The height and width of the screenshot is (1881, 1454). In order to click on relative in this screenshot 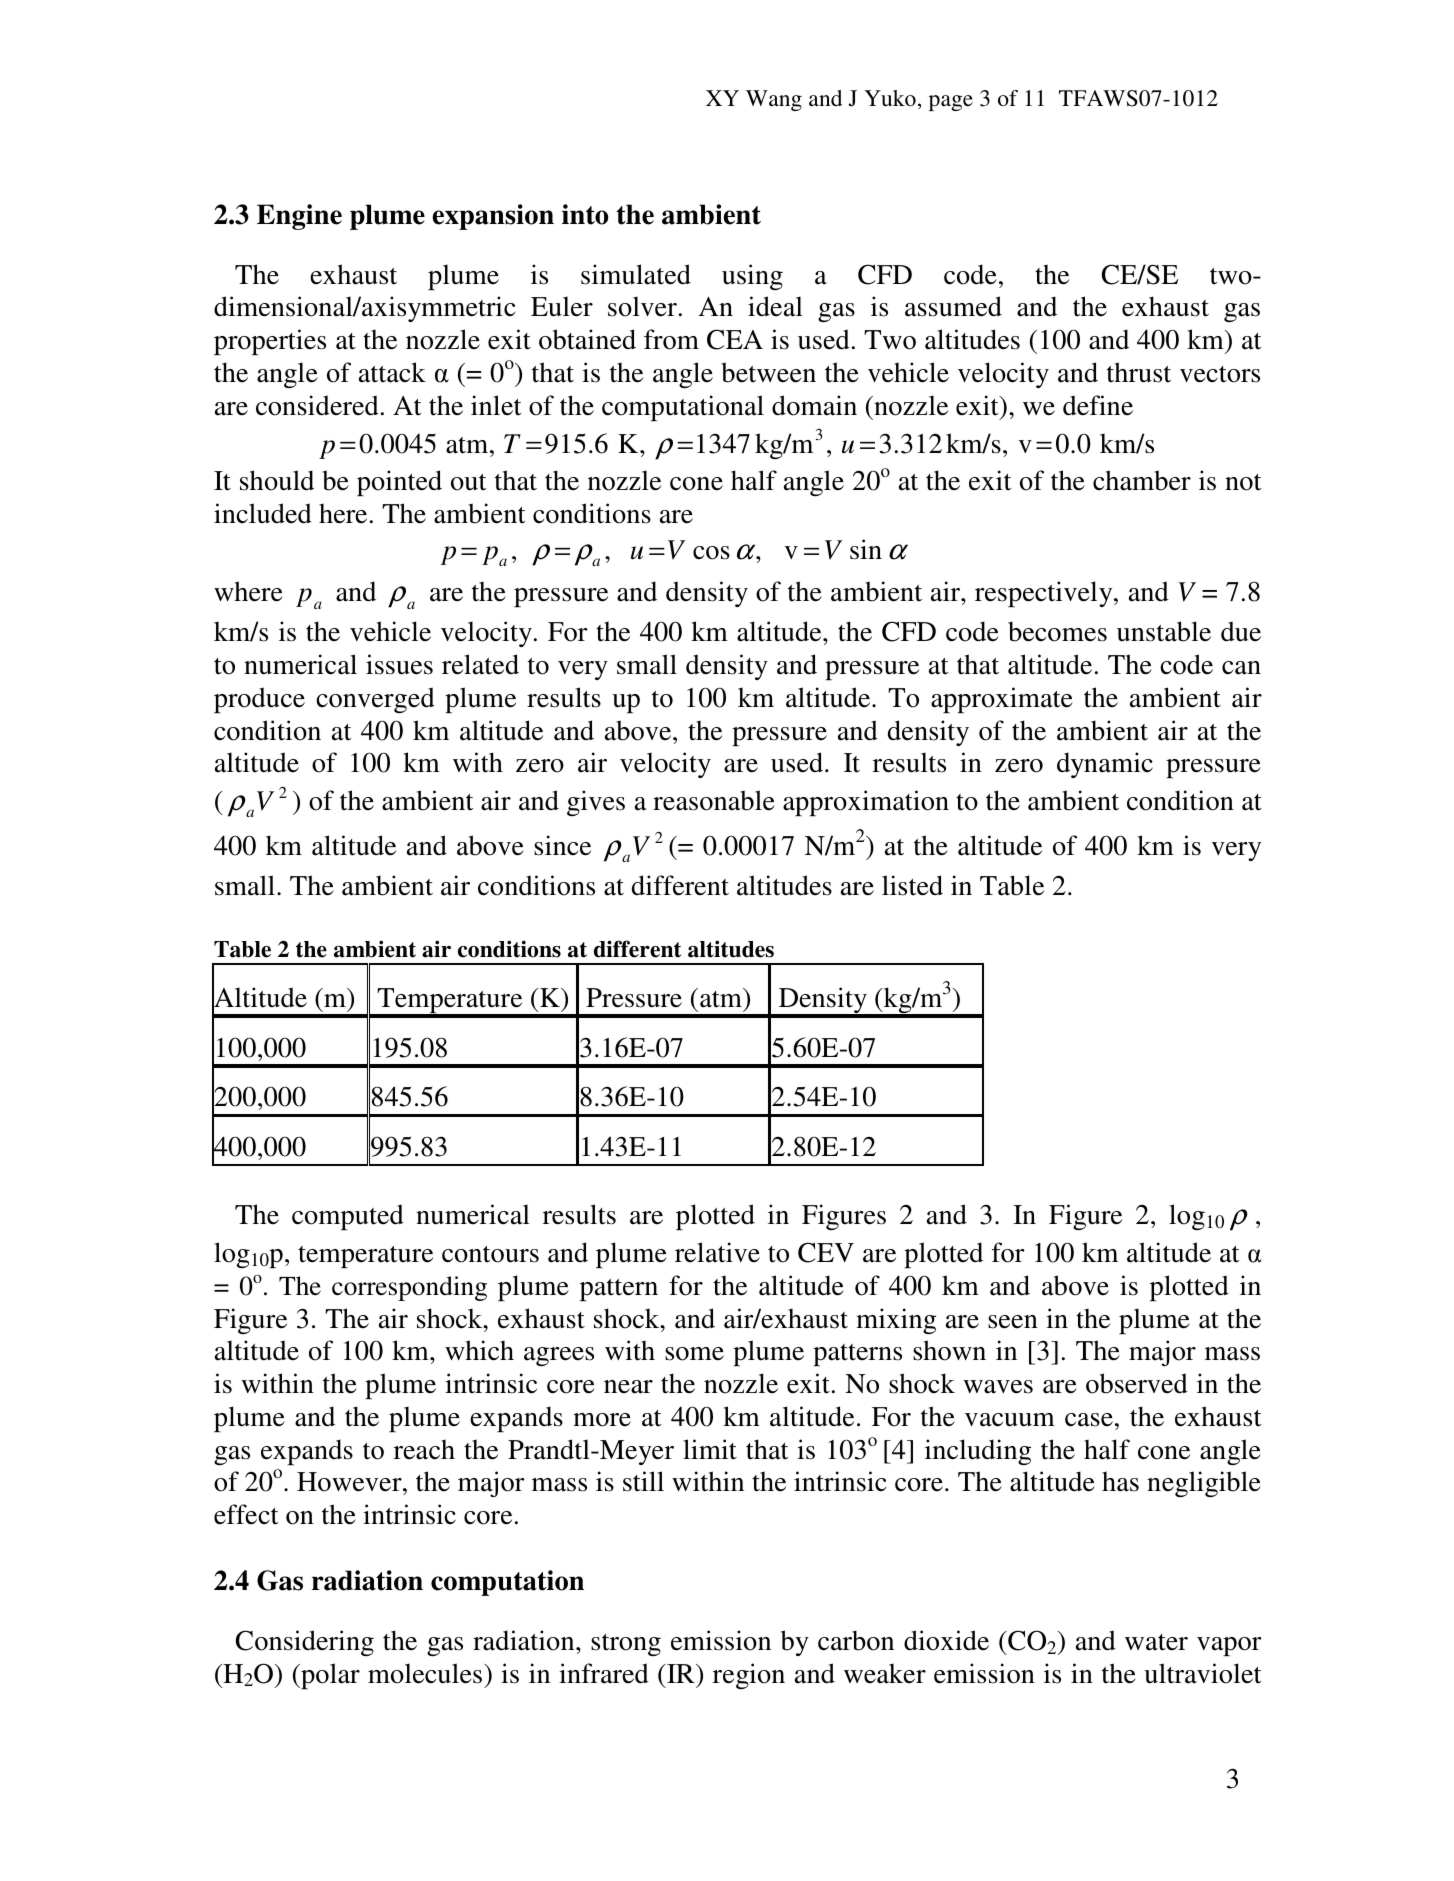, I will do `click(717, 1252)`.
